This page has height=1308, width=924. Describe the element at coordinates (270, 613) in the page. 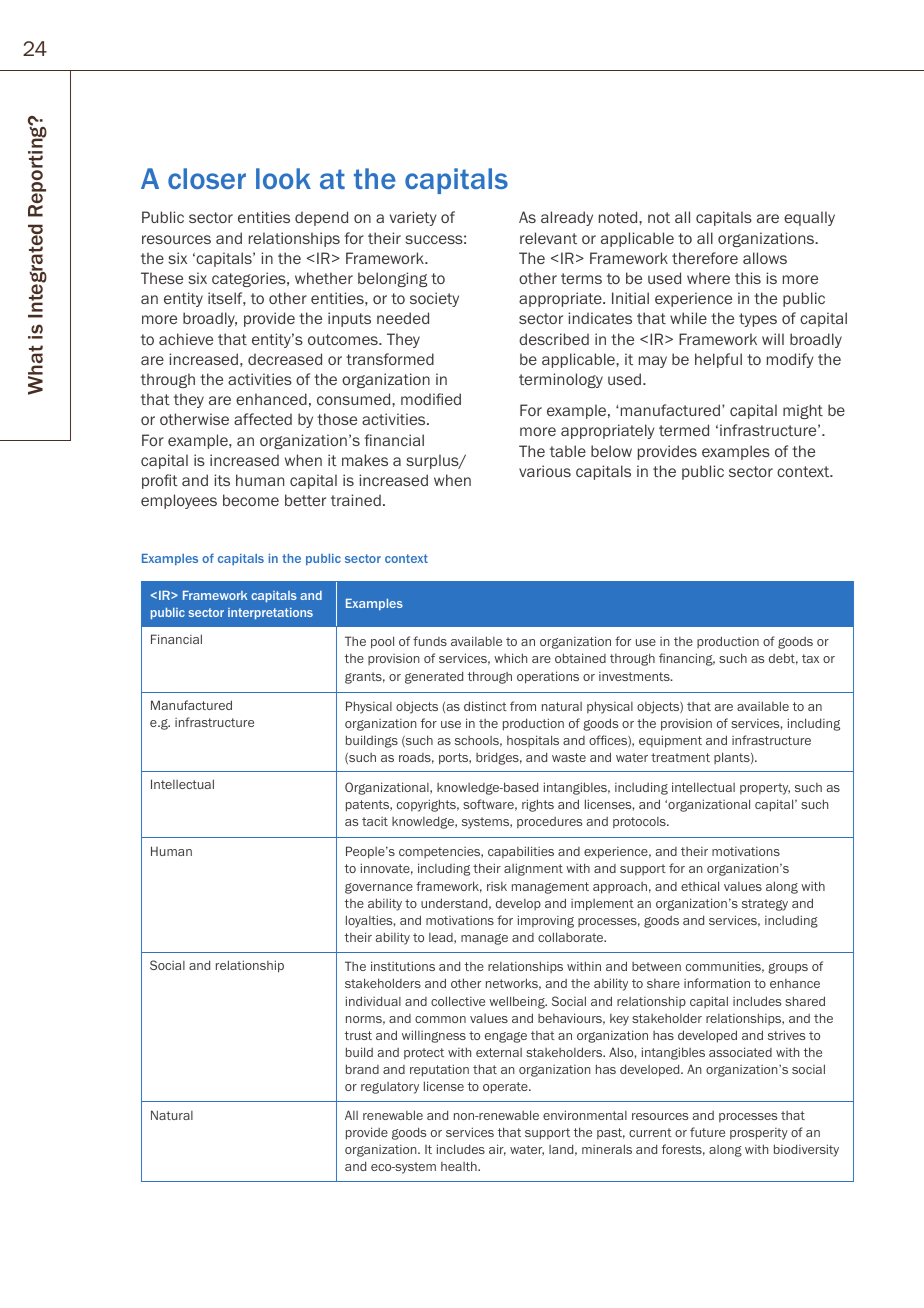

I see `interpretations` at that location.
